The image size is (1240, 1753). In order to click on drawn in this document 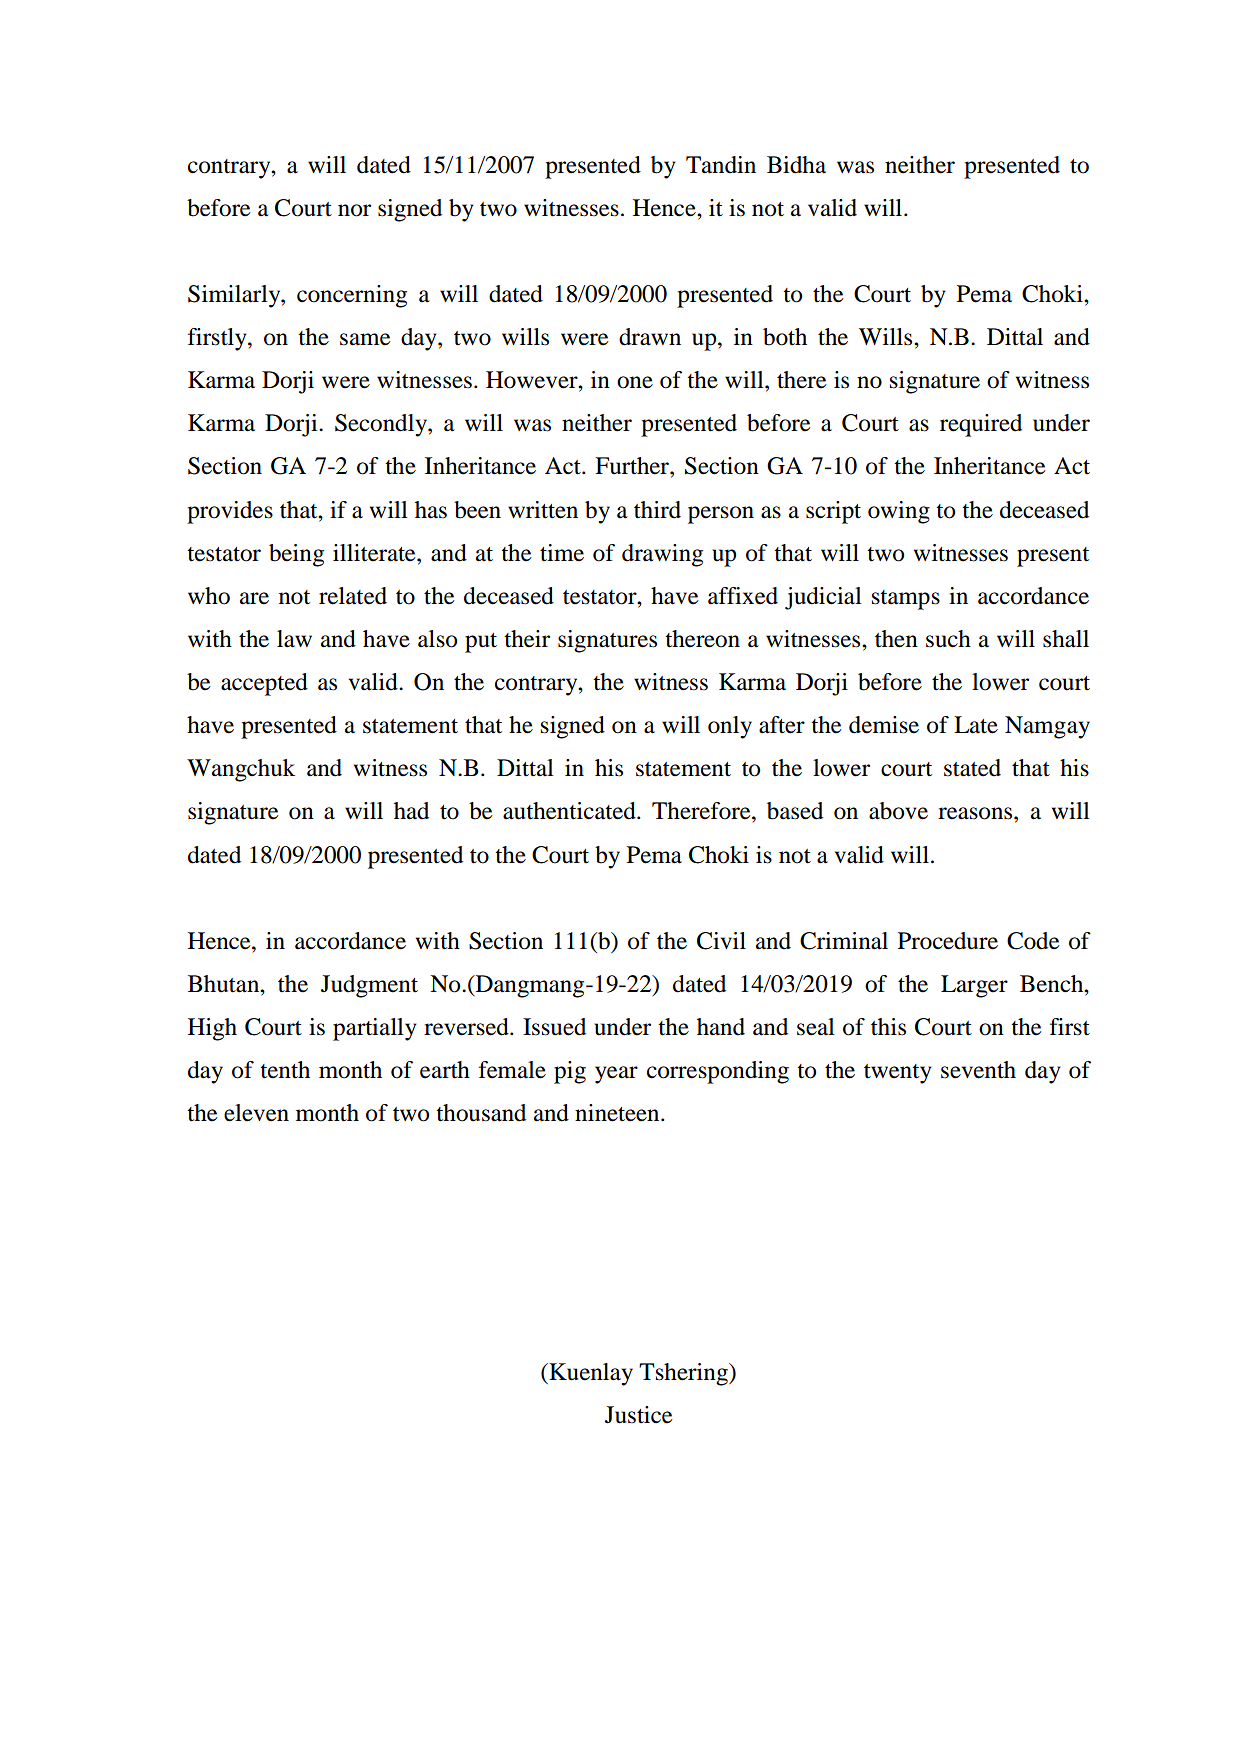, I will do `click(650, 337)`.
